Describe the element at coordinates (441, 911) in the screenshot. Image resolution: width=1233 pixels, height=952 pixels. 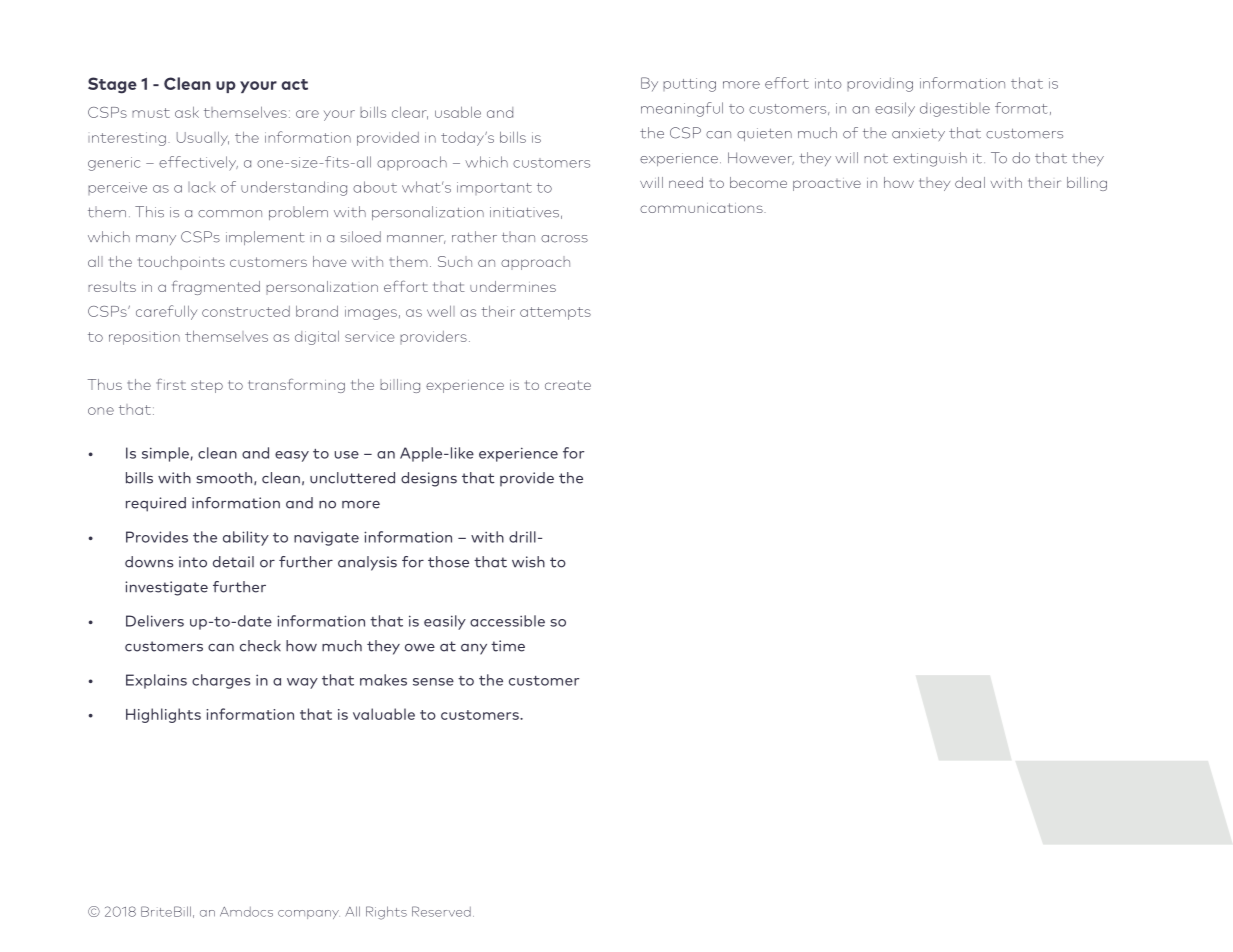
I see `Reserved` at that location.
